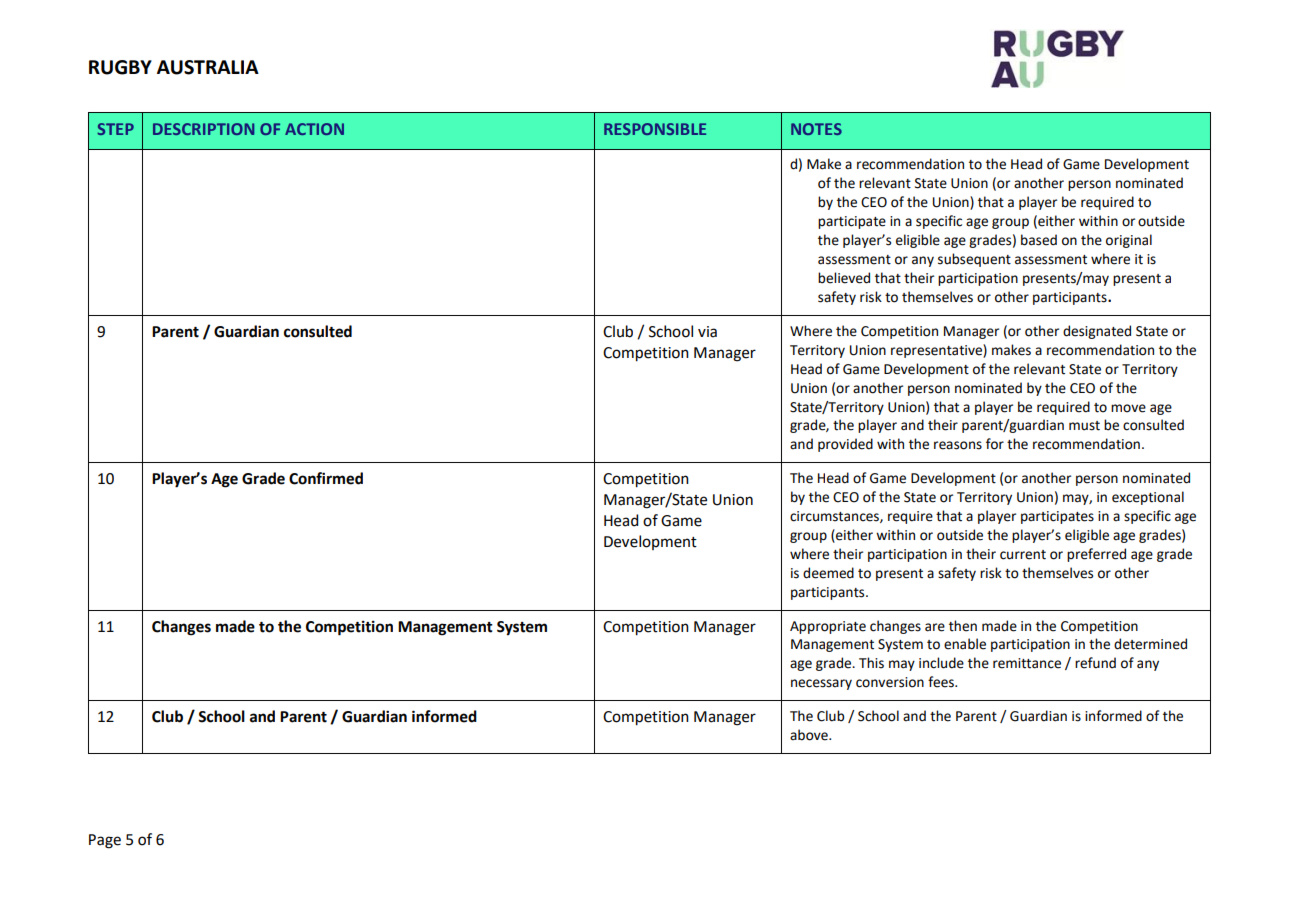 The image size is (1307, 924). Describe the element at coordinates (810, 735) in the document. I see `above` at that location.
